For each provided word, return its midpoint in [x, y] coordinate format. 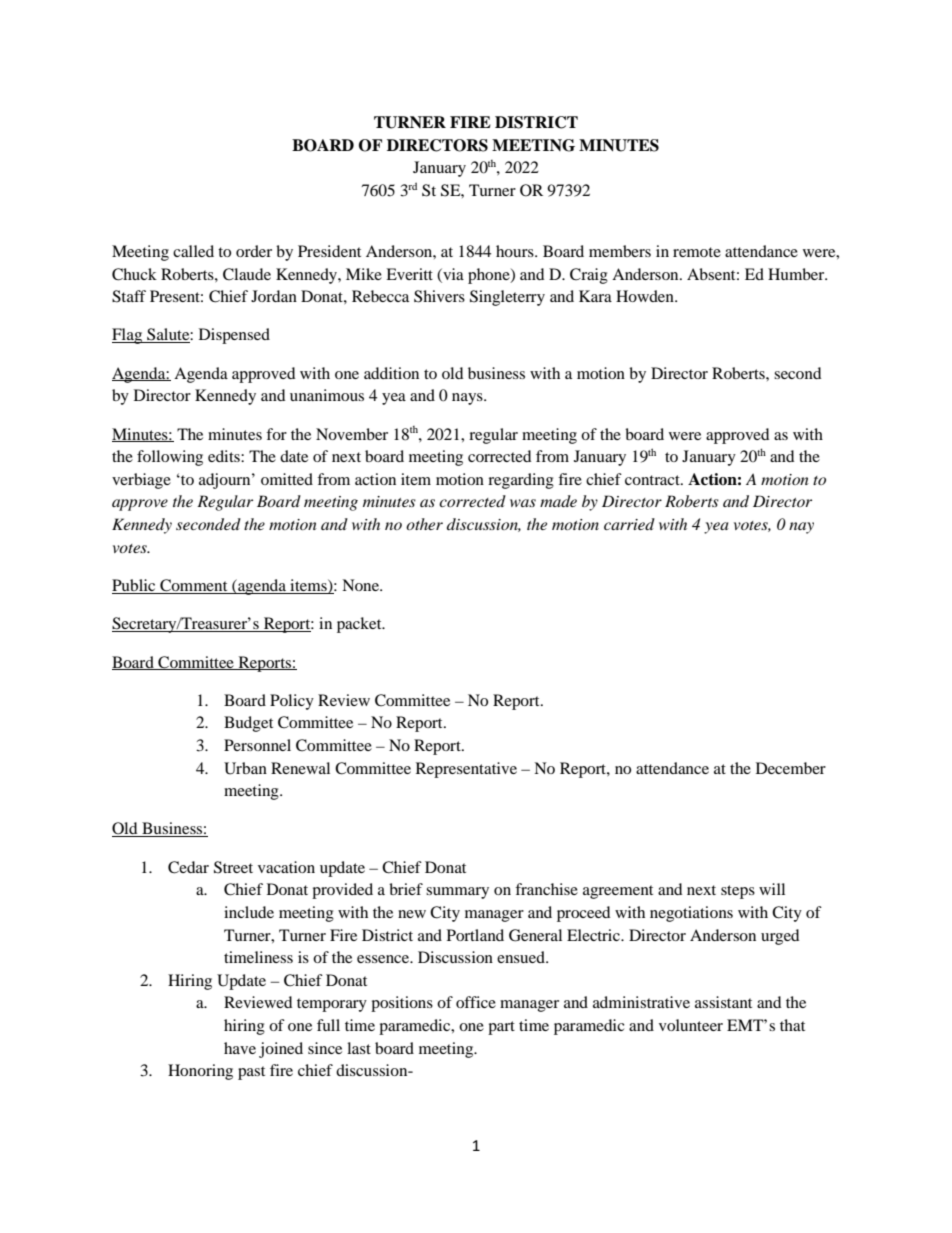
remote [697, 252]
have [240, 1048]
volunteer [691, 1025]
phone [490, 276]
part [501, 1028]
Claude [247, 274]
